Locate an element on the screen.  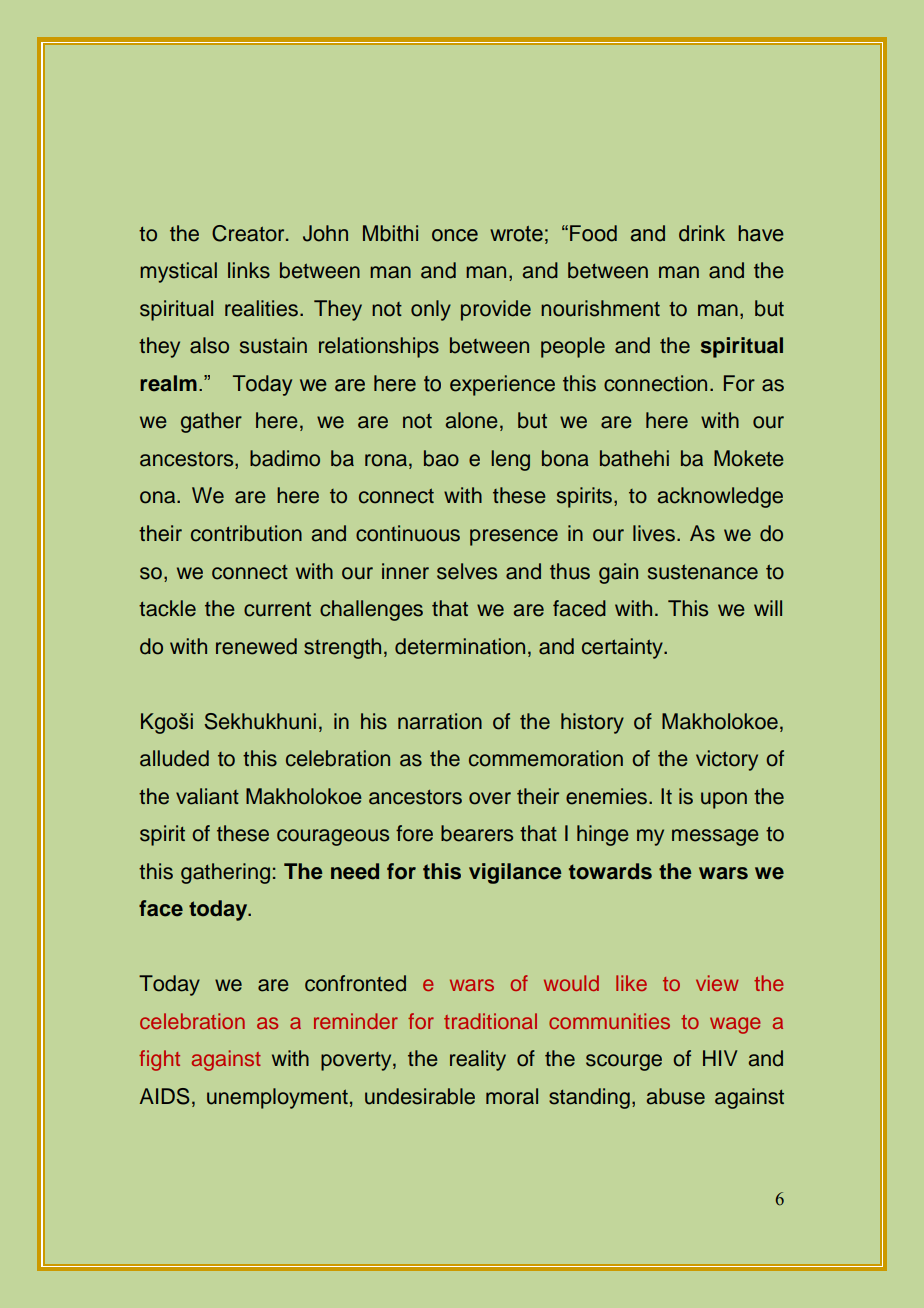
once is located at coordinates (455, 235).
